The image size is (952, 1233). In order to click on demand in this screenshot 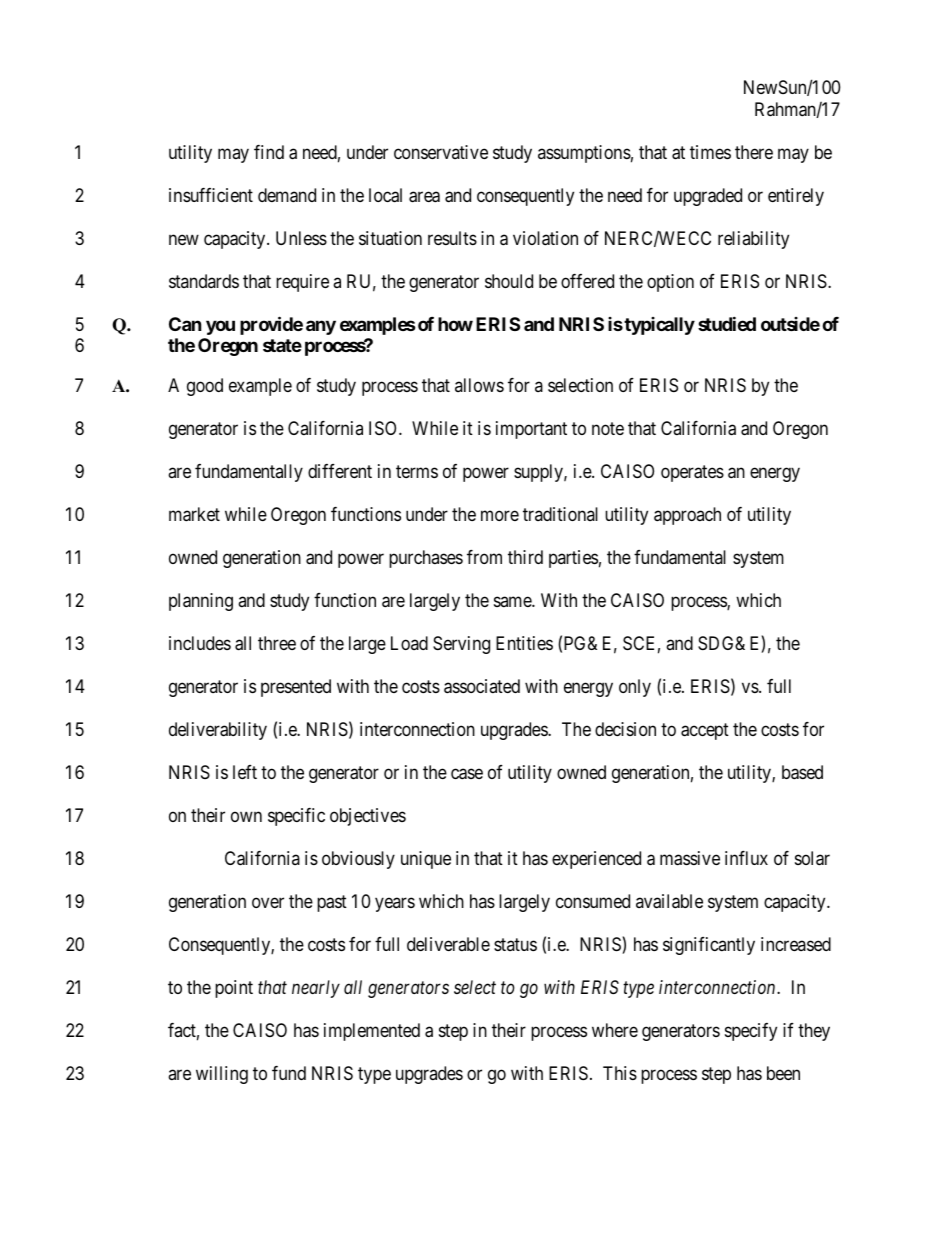, I will do `click(287, 195)`.
